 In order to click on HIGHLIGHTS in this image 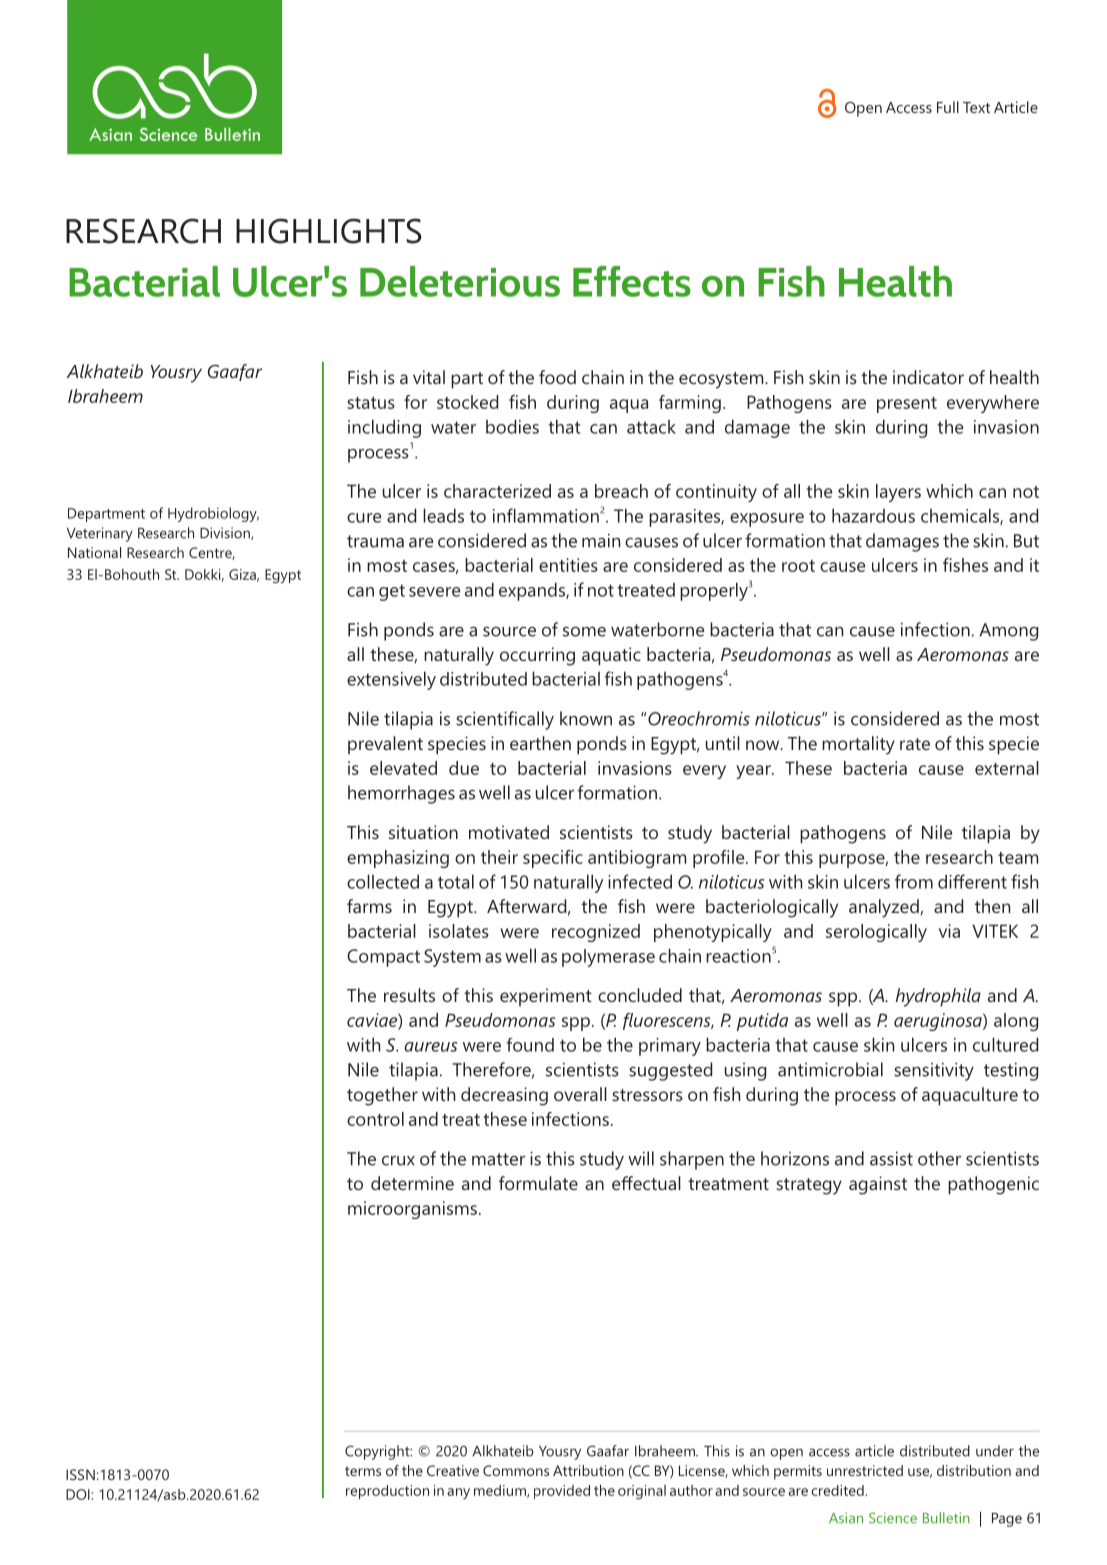, I will do `click(329, 231)`.
